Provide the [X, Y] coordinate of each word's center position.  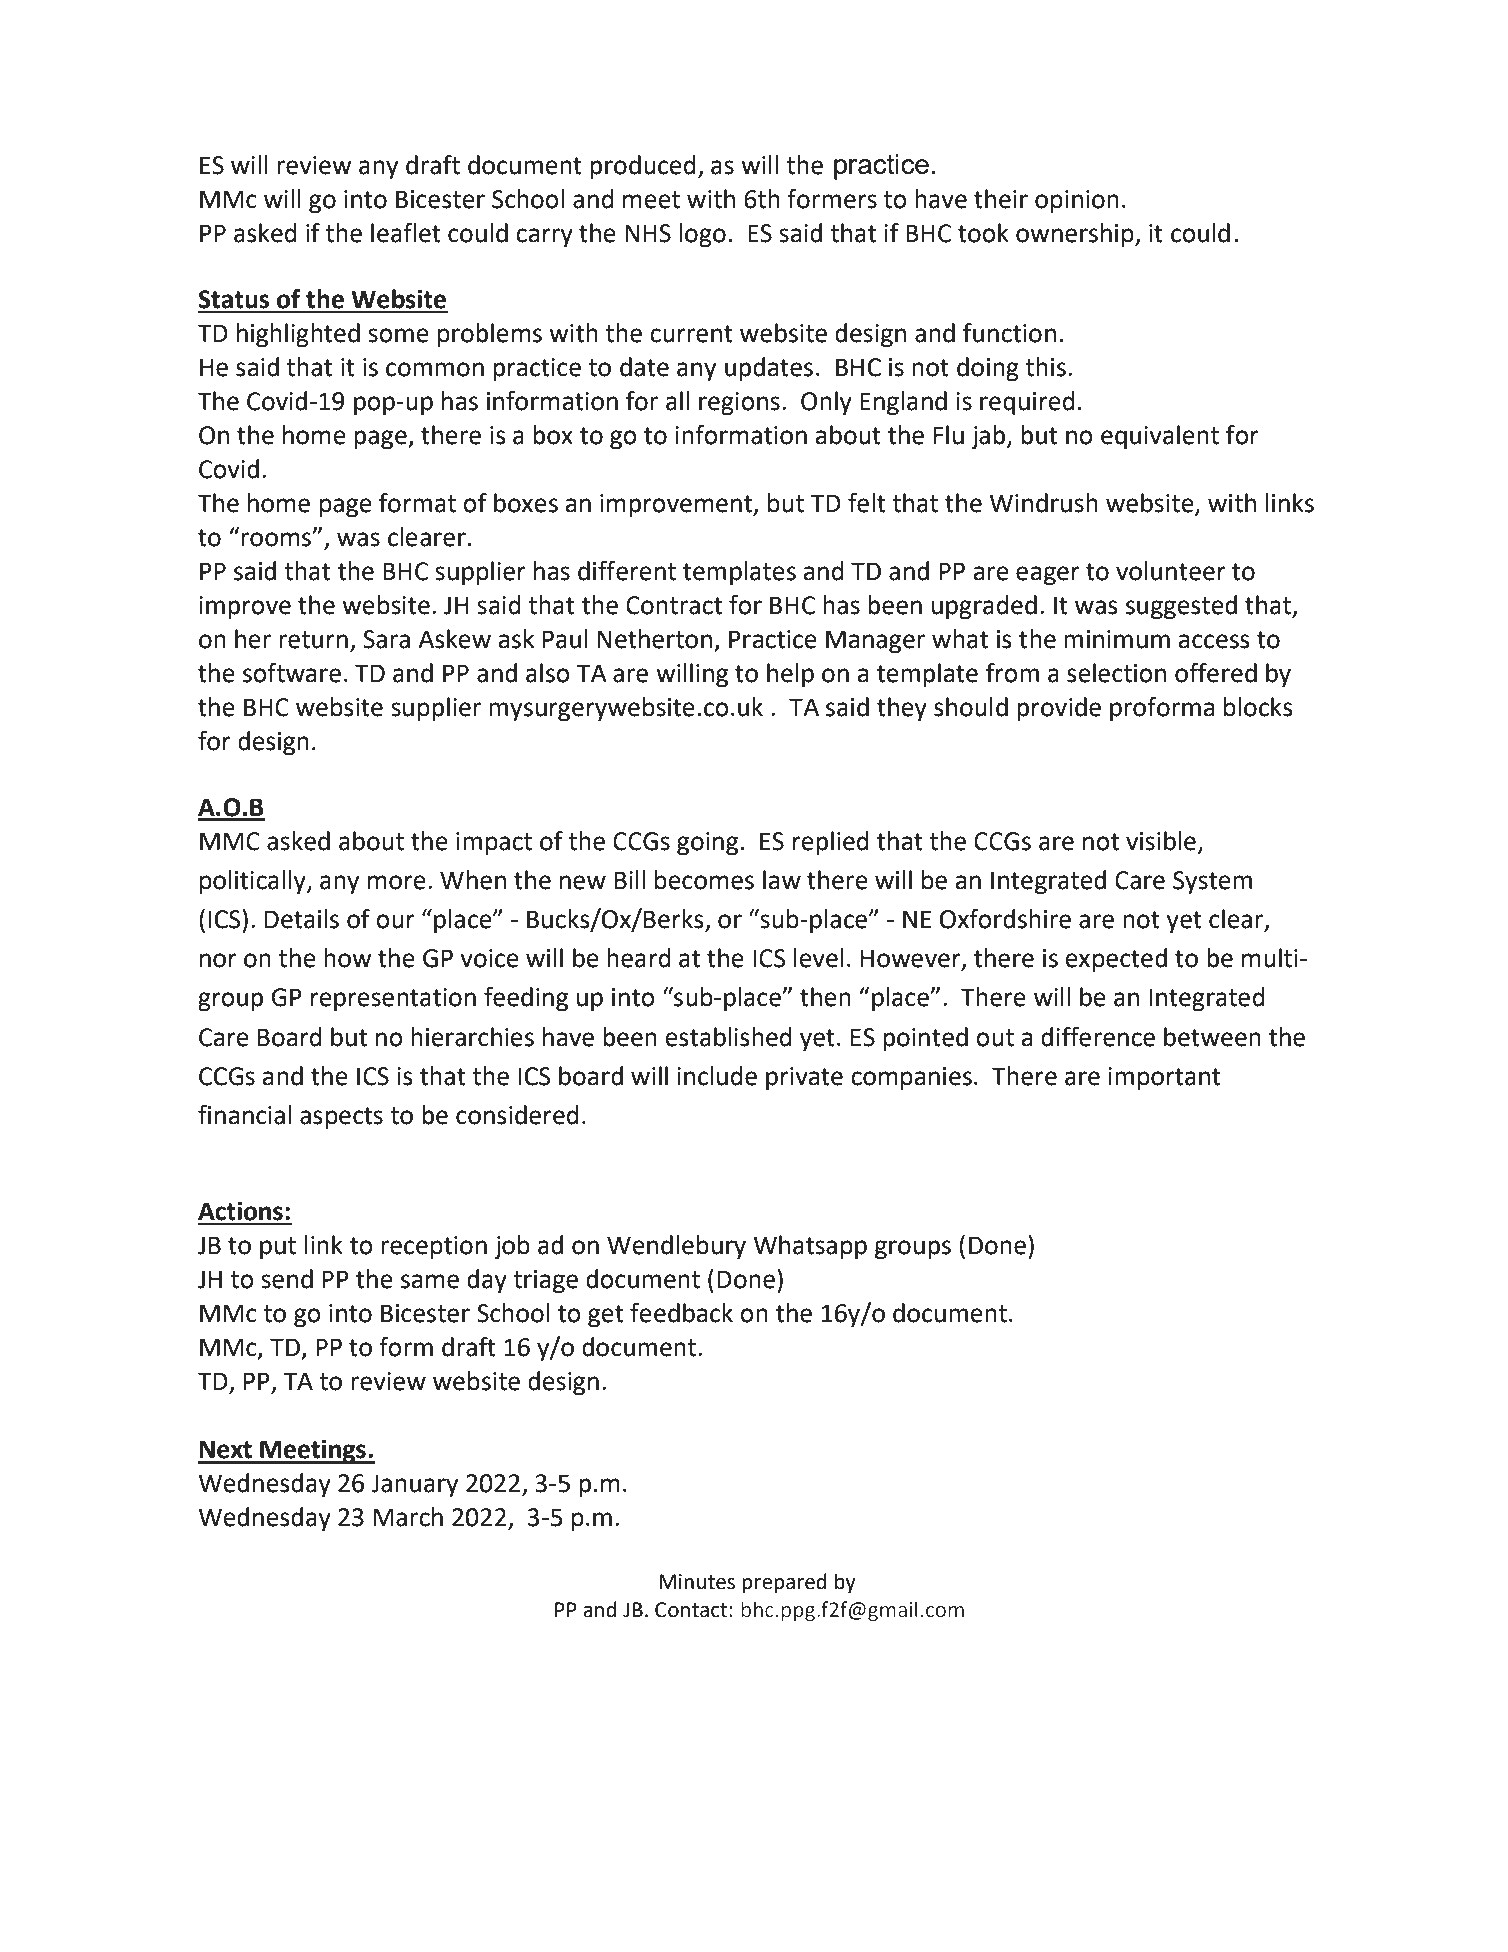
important [1164, 1079]
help [790, 675]
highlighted [298, 335]
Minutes [697, 1582]
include [717, 1076]
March [408, 1517]
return [313, 640]
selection [1116, 673]
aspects [341, 1118]
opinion [1077, 202]
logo [702, 235]
